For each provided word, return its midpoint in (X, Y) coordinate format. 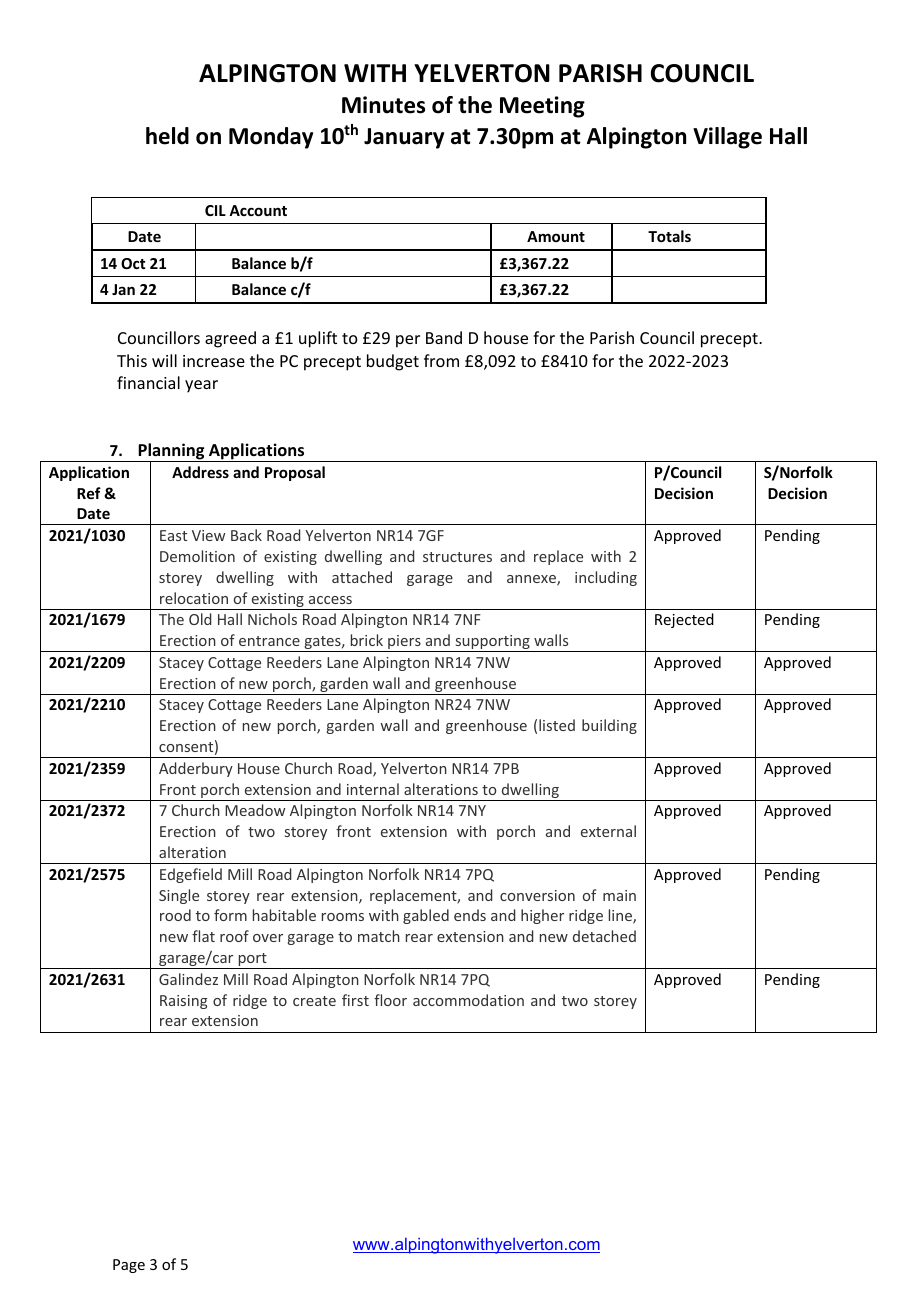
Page (129, 1266)
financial (148, 382)
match (379, 936)
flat (203, 936)
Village (727, 138)
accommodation (468, 1000)
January (404, 138)
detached (604, 936)
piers (404, 643)
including (606, 578)
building (609, 726)
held (167, 136)
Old (200, 619)
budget (393, 362)
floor (390, 1000)
